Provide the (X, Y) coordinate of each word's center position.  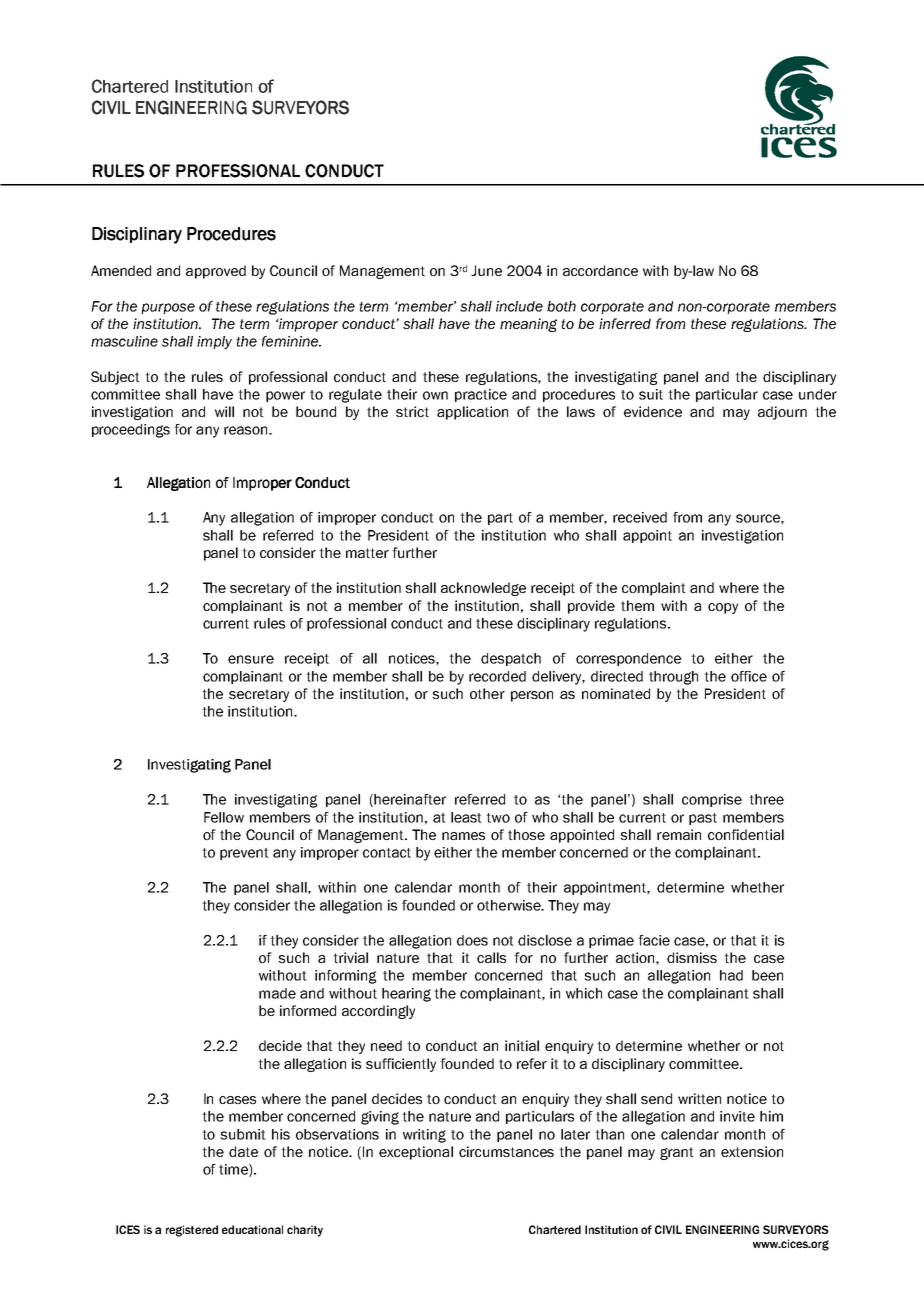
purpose (168, 308)
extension (752, 1151)
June (486, 270)
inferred (625, 323)
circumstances (506, 1151)
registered (192, 1231)
